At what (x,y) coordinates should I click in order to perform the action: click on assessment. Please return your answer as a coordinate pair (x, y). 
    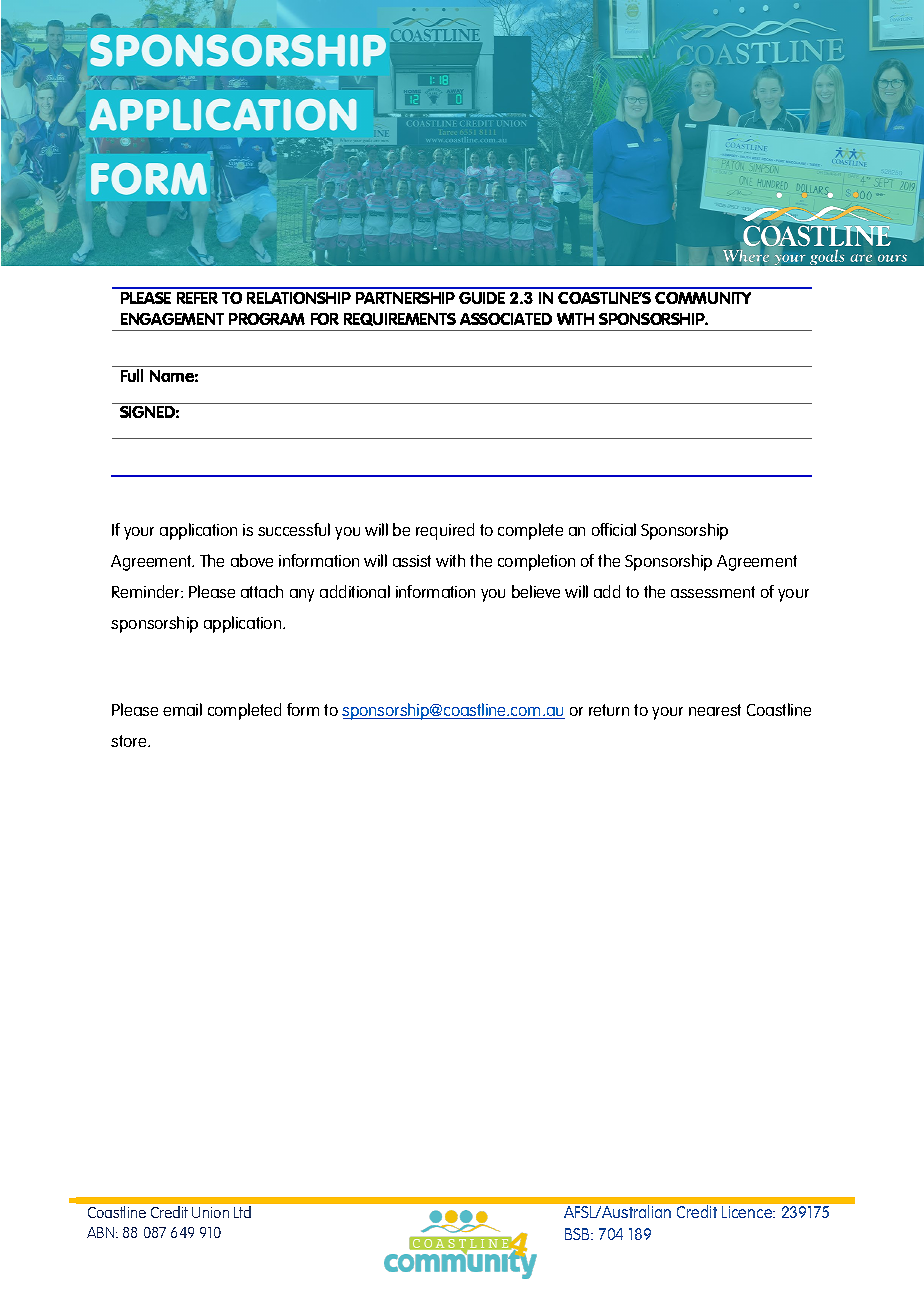
    Looking at the image, I should click on (713, 592).
